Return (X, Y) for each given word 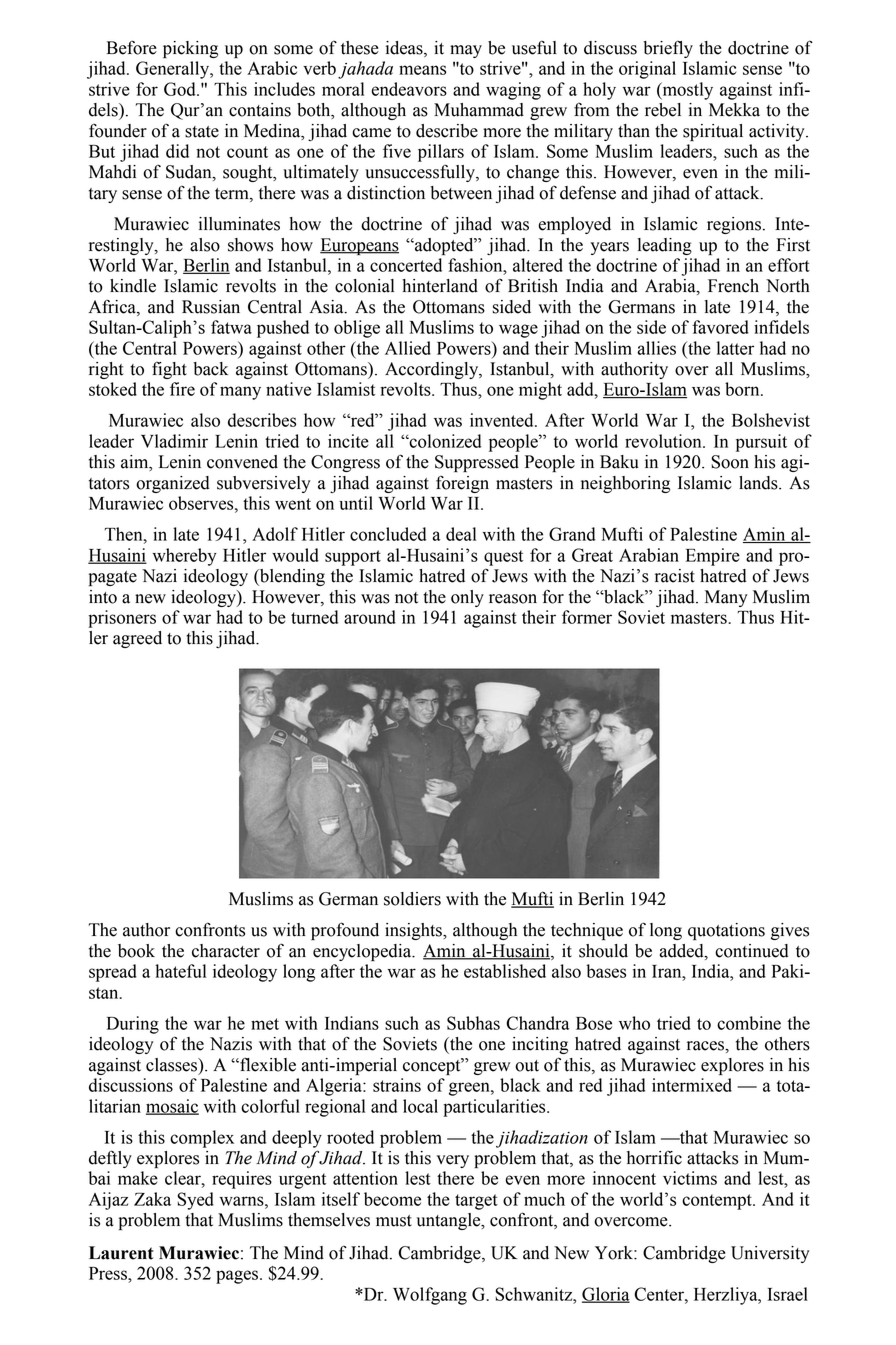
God (181, 89)
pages (238, 1277)
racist (675, 576)
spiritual (713, 132)
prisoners (122, 619)
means (422, 70)
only (467, 598)
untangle (450, 1221)
